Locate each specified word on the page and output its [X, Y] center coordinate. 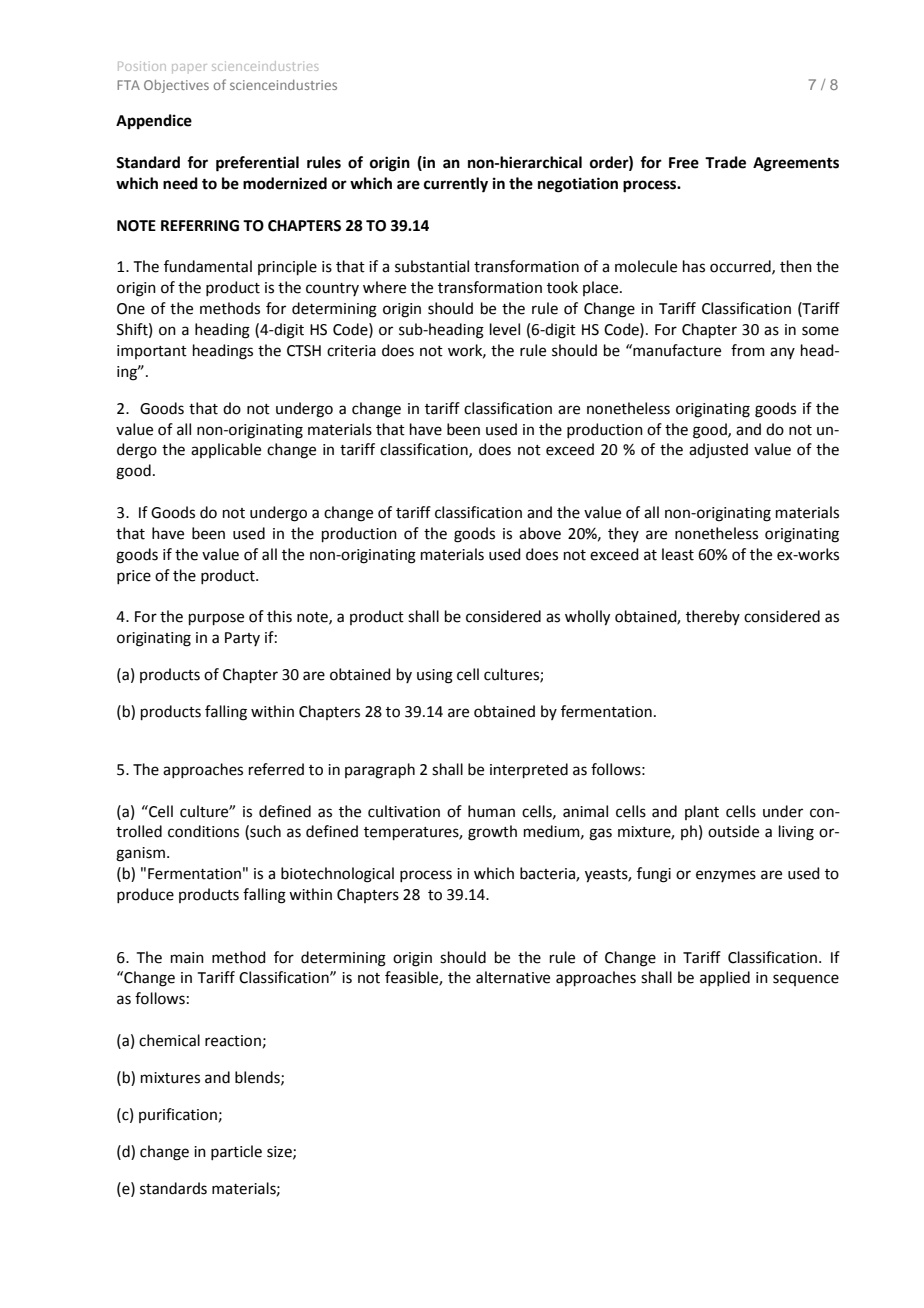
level [505, 329]
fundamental [208, 266]
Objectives [176, 86]
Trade [725, 162]
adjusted [718, 451]
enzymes [726, 876]
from [748, 350]
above [540, 533]
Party [242, 639]
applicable [226, 450]
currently [456, 185]
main [187, 958]
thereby [713, 617]
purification [178, 1115]
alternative [513, 977]
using [435, 676]
